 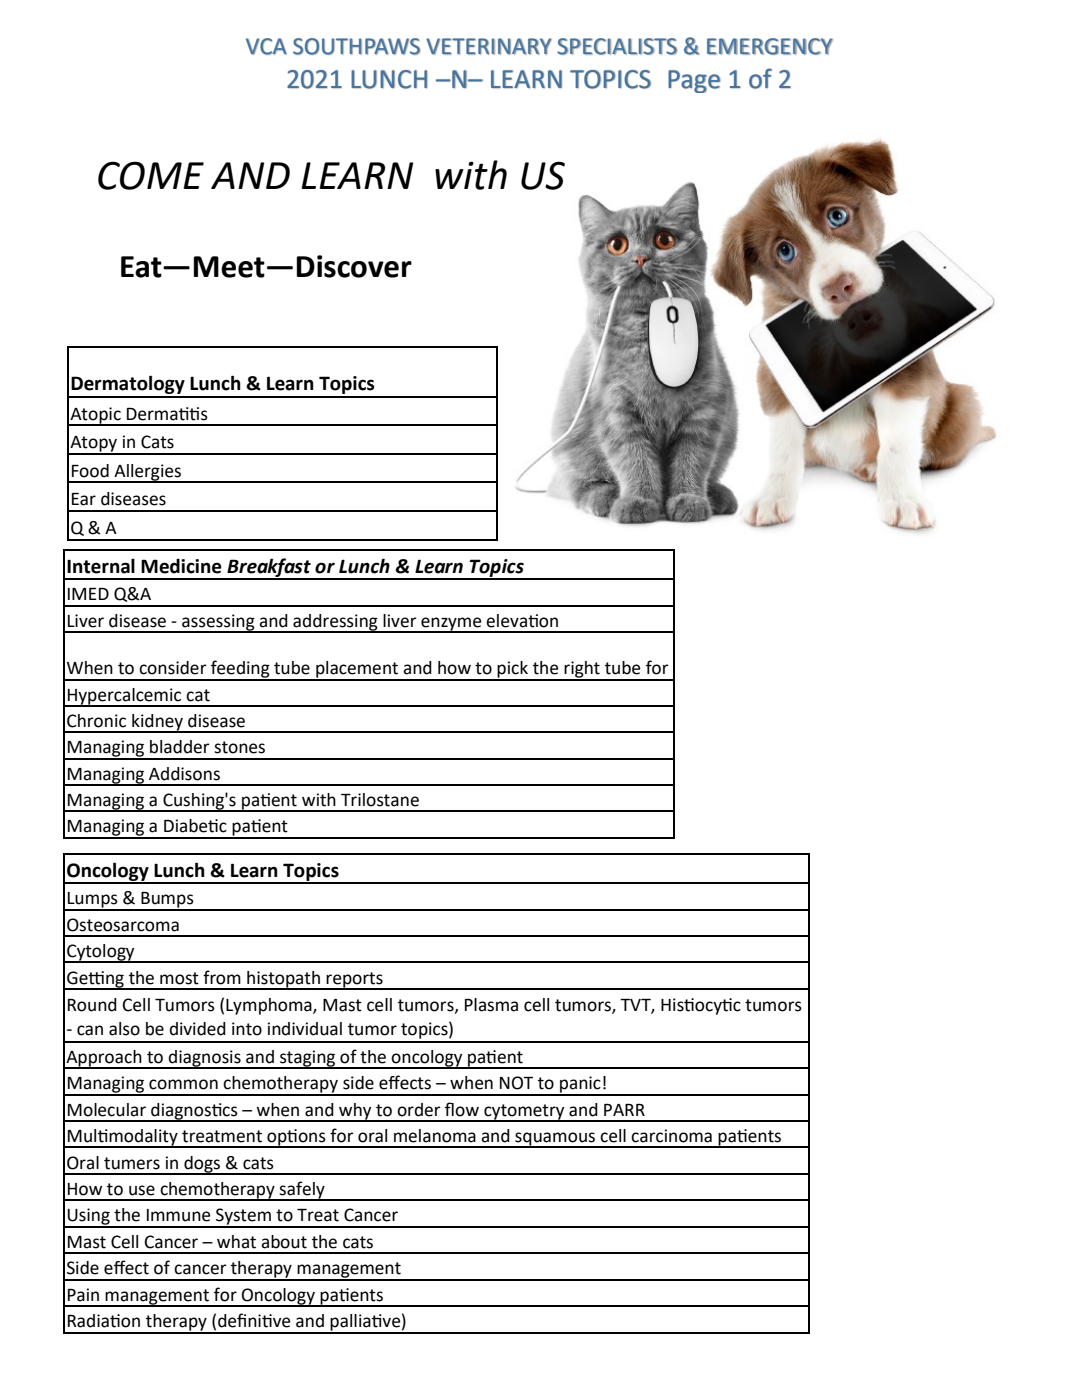 I want to click on elevation, so click(x=522, y=621).
